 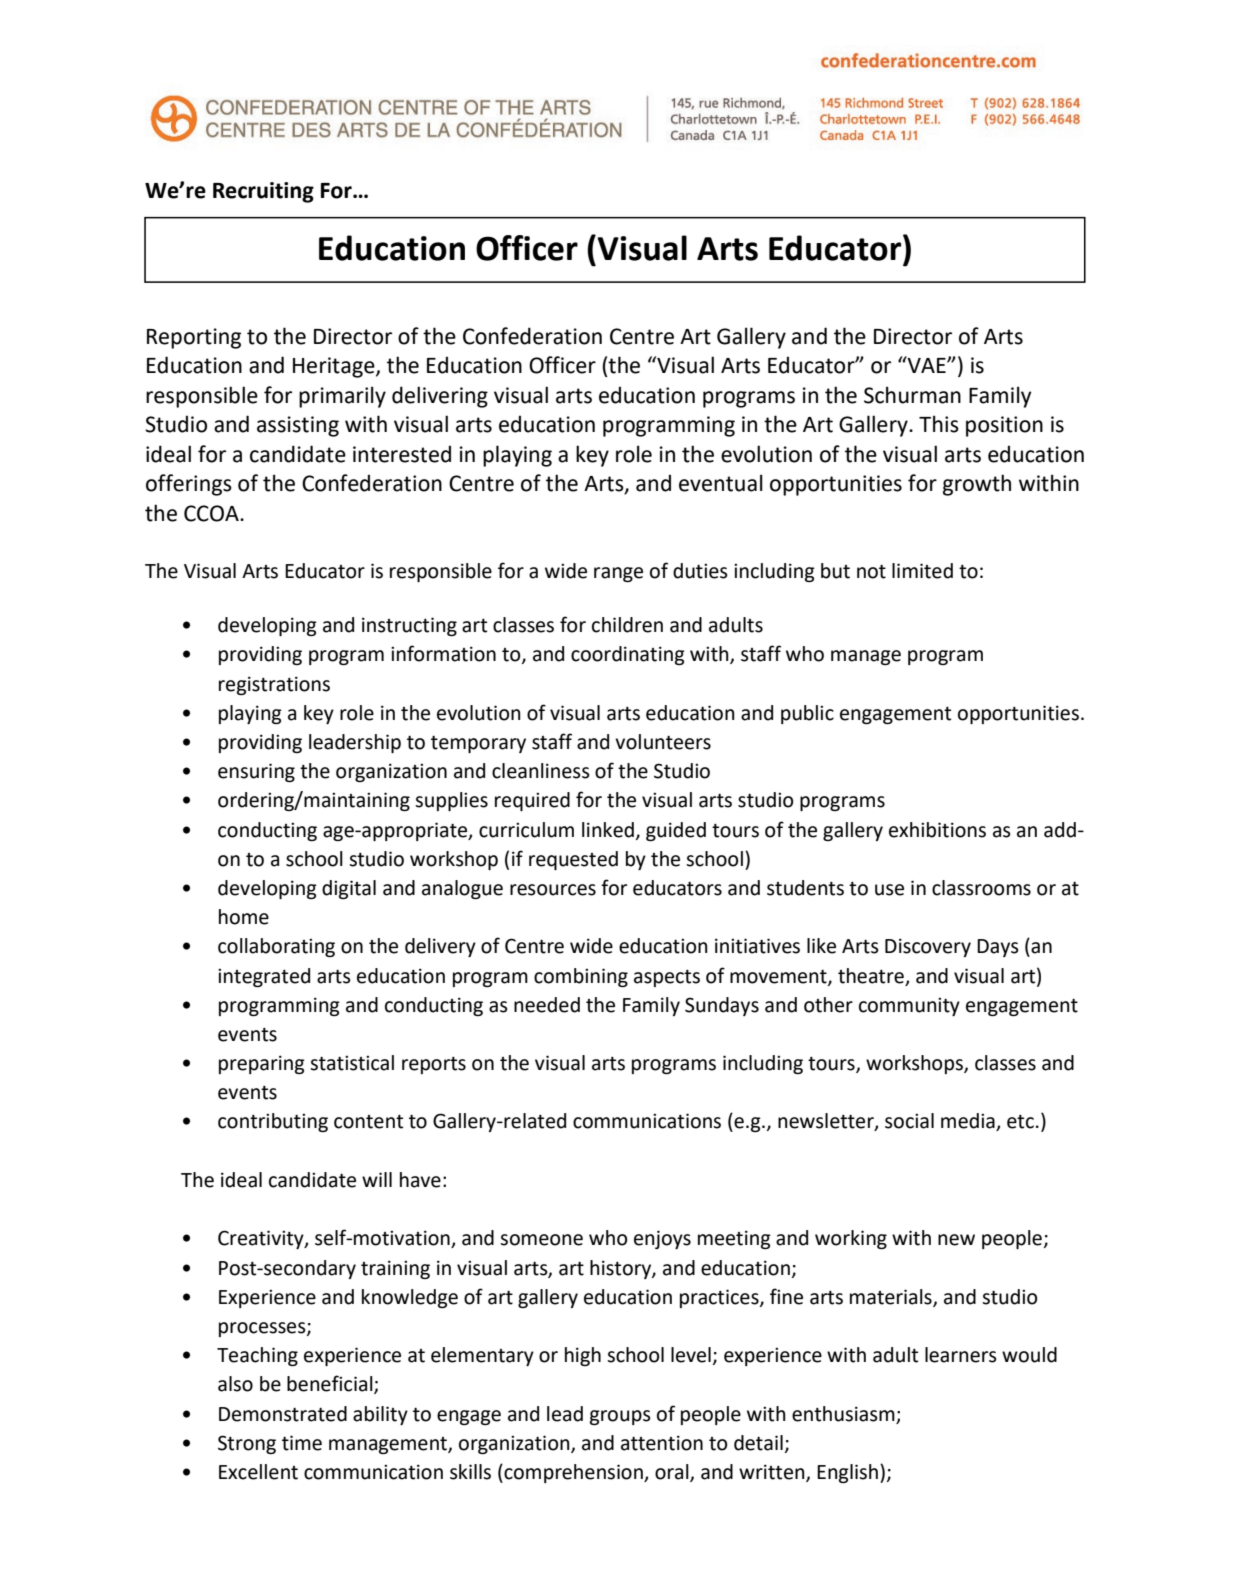 What do you see at coordinates (256, 772) in the screenshot?
I see `ensuring` at bounding box center [256, 772].
